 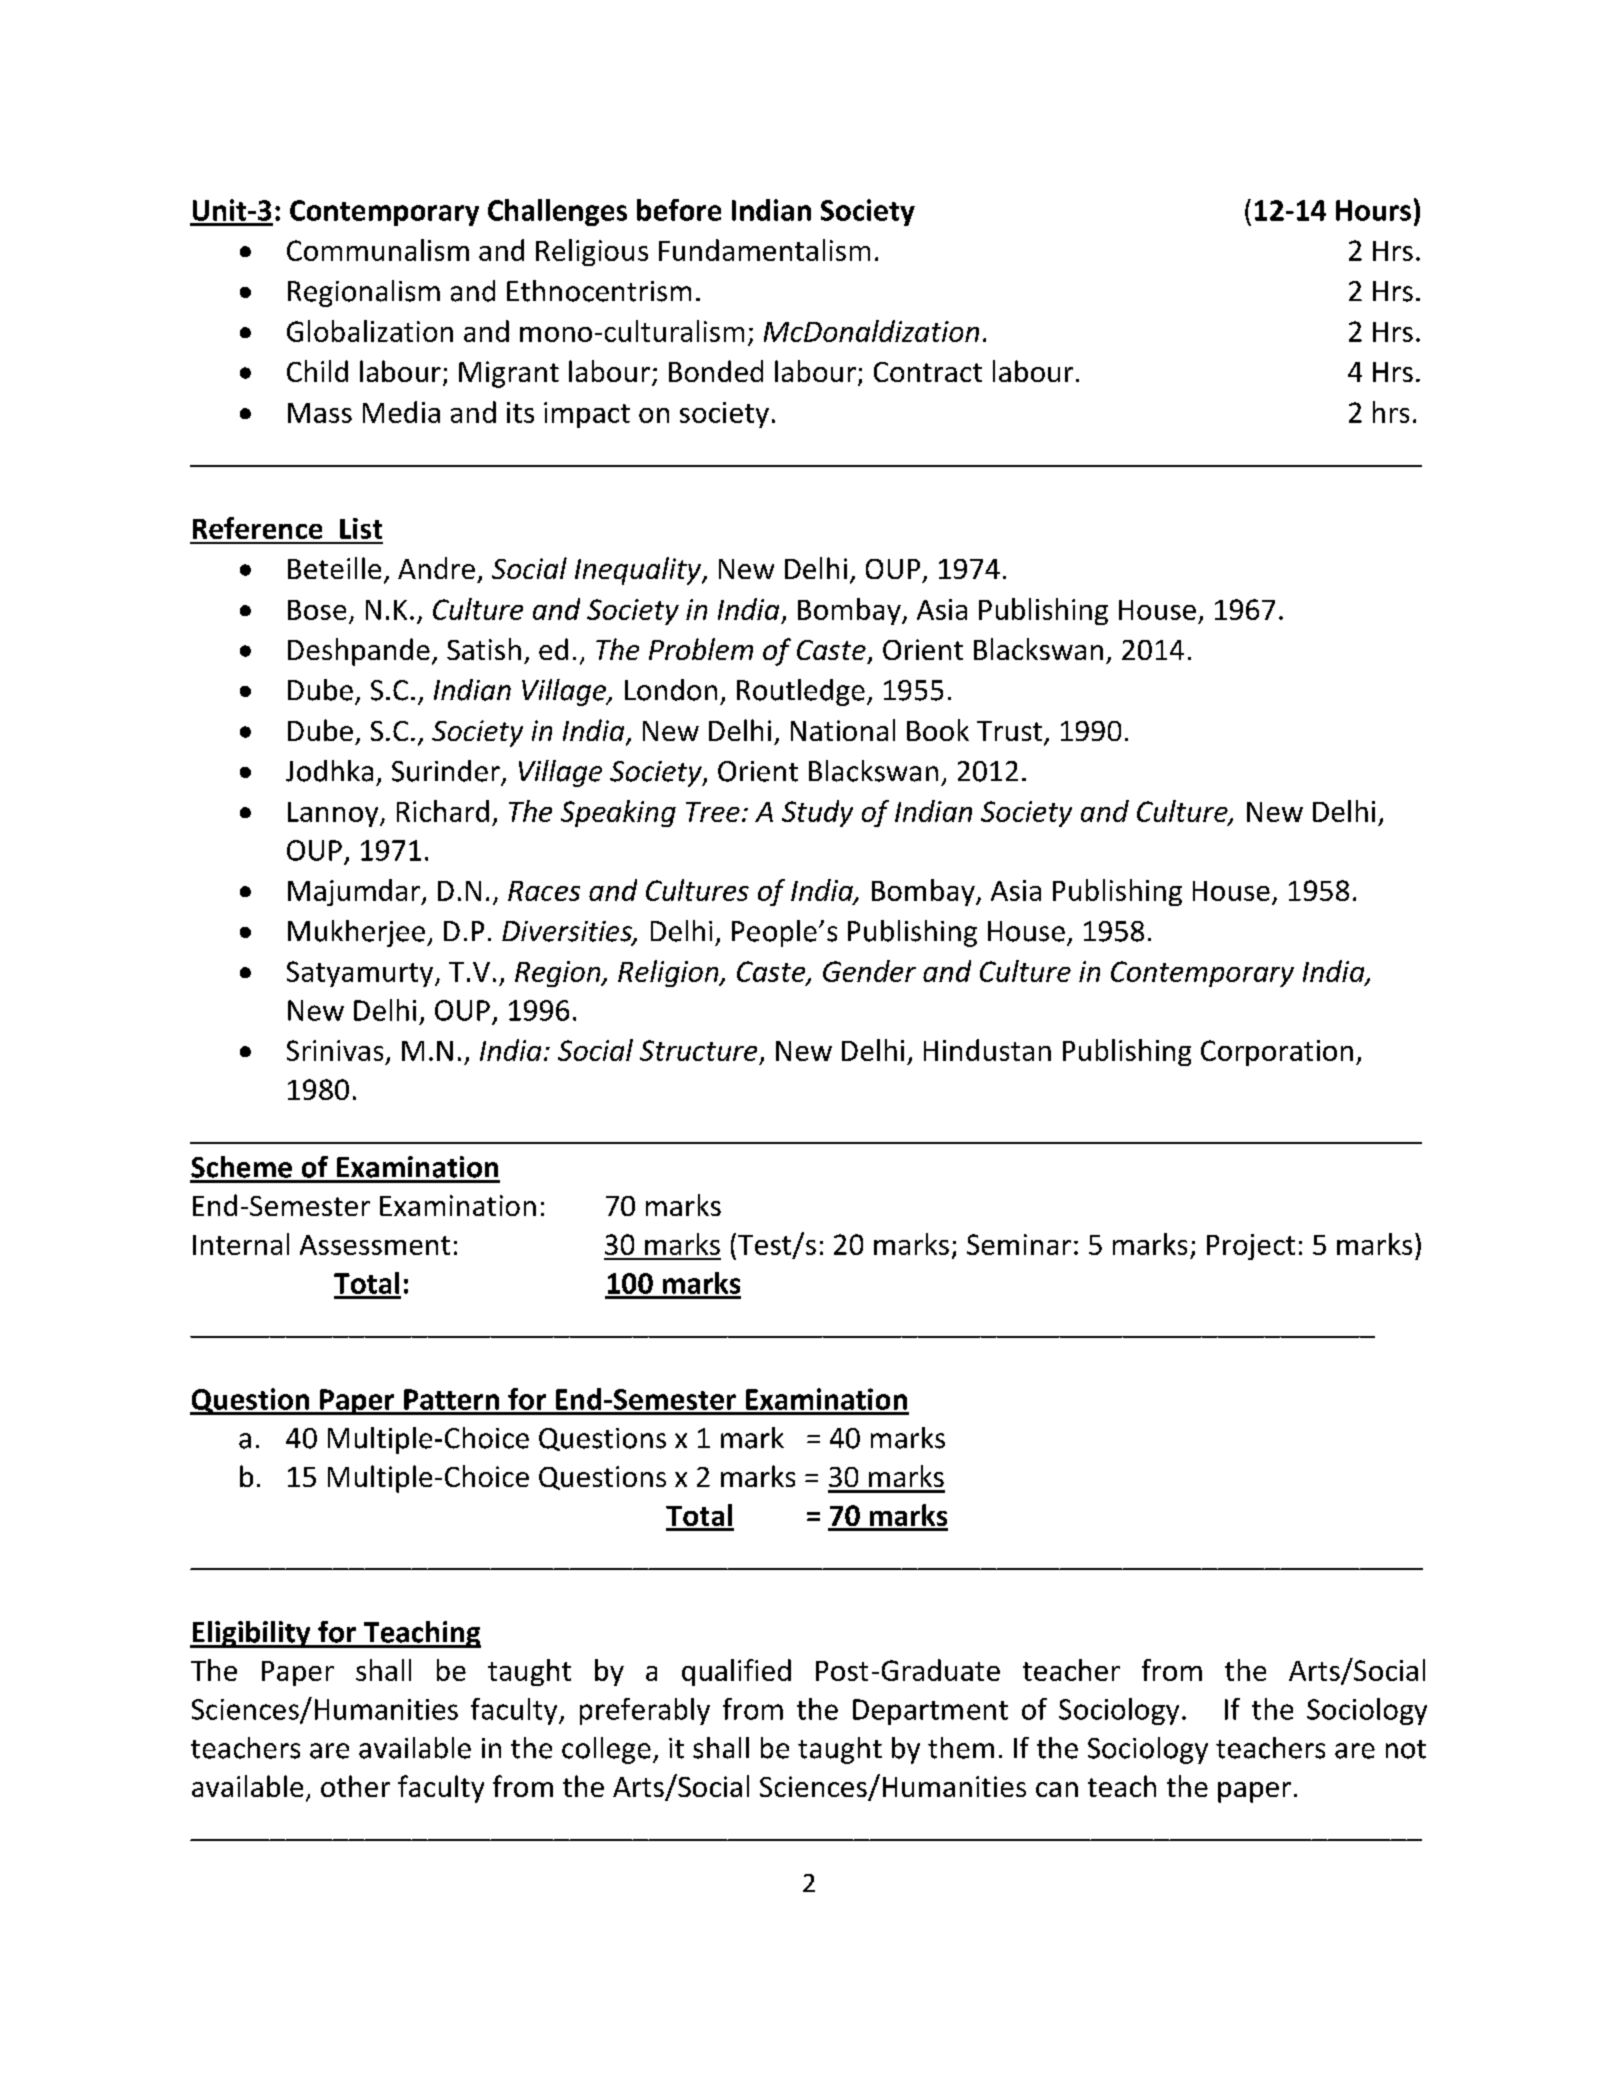 I want to click on Fundamentalism, so click(x=764, y=250).
